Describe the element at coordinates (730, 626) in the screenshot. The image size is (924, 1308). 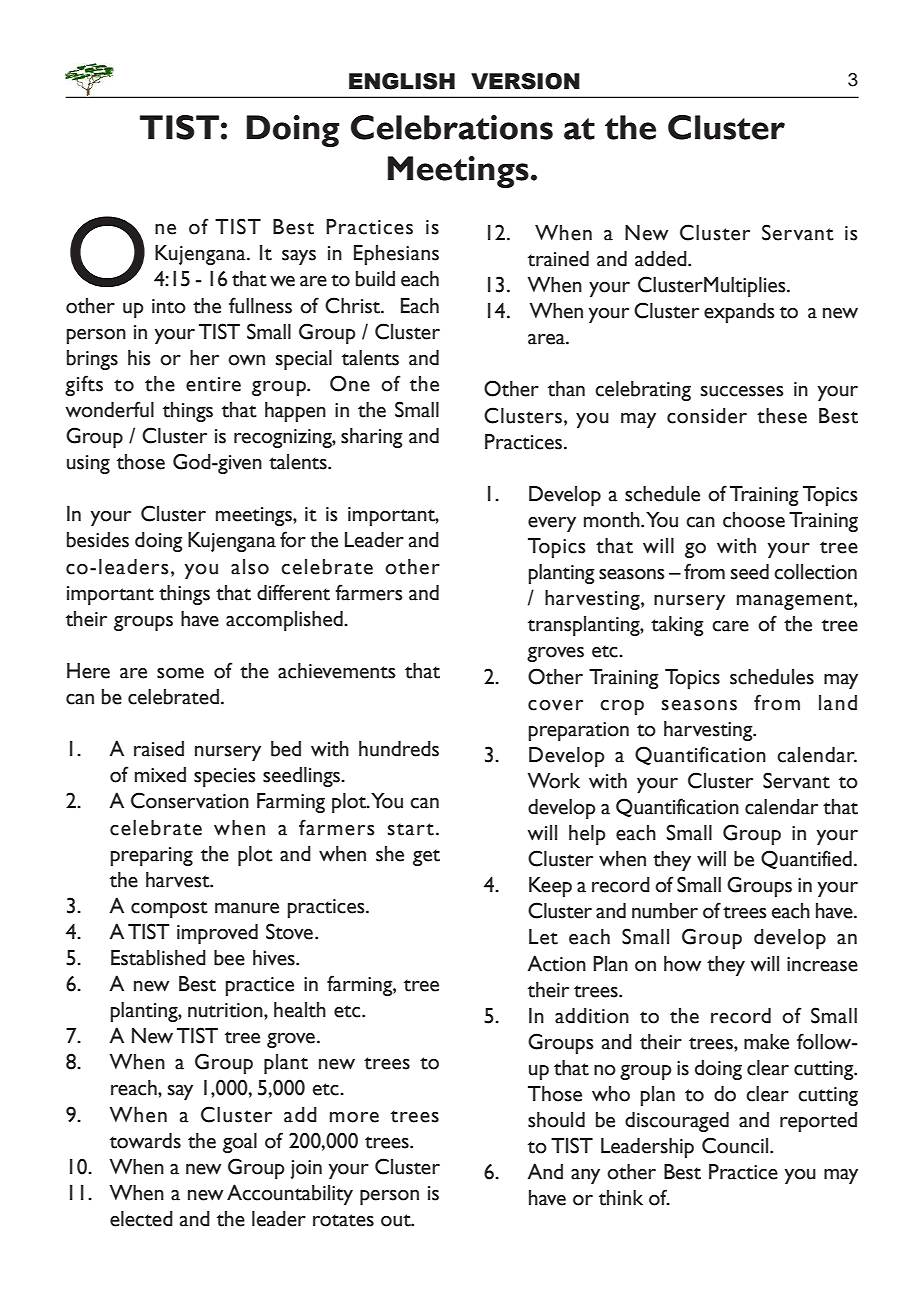
I see `care` at that location.
